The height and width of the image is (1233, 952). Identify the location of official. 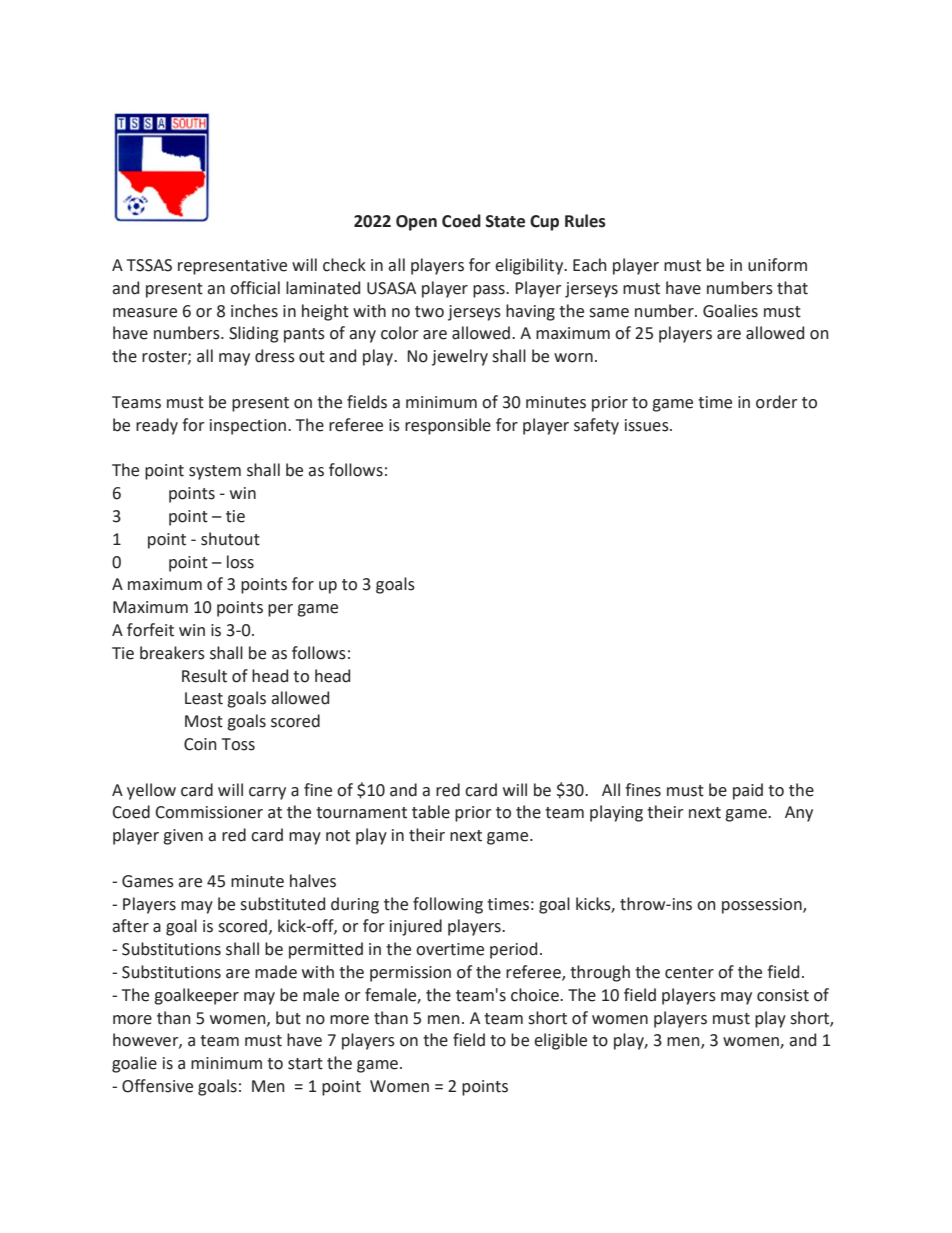
(255, 288).
